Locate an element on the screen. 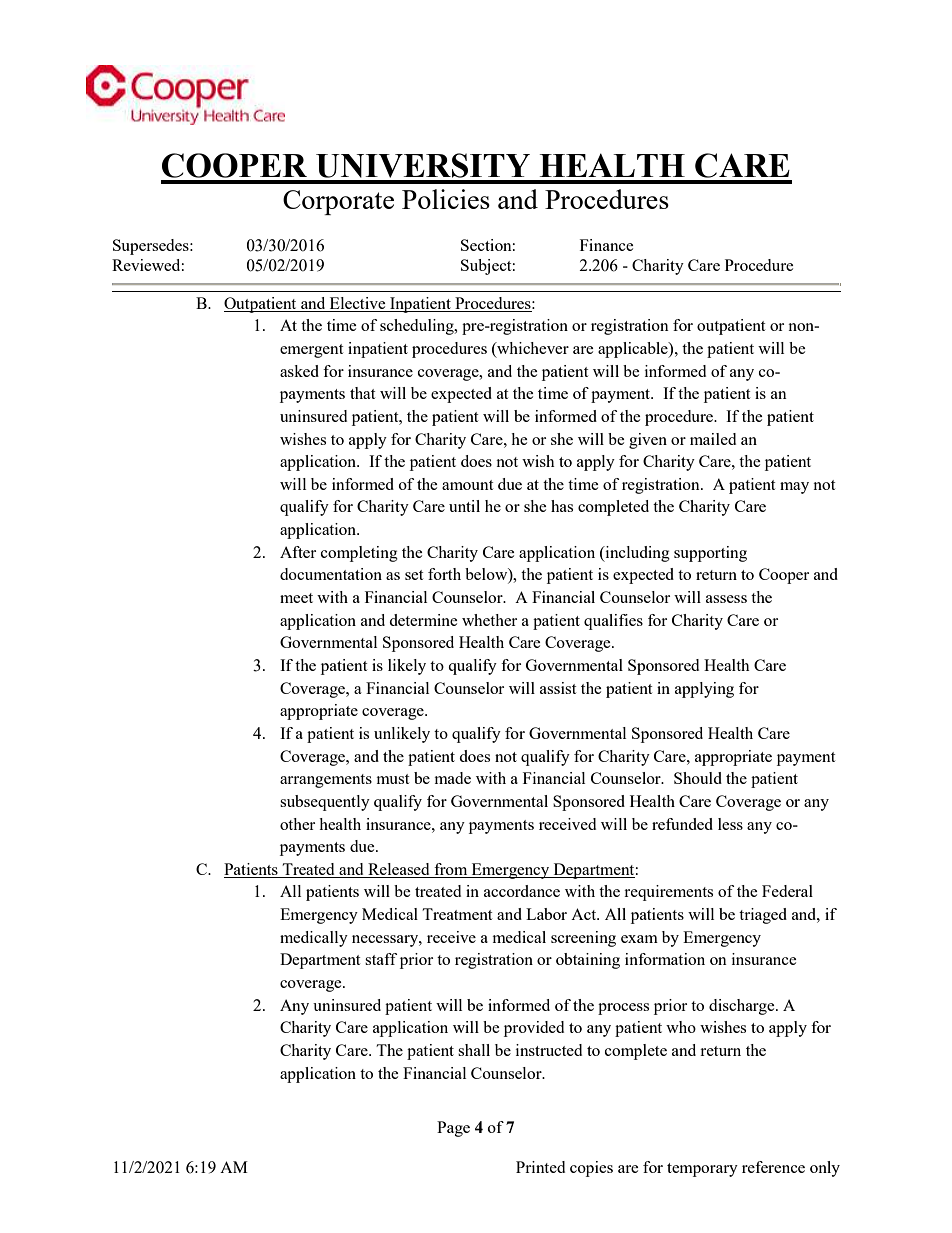  assess is located at coordinates (726, 599).
